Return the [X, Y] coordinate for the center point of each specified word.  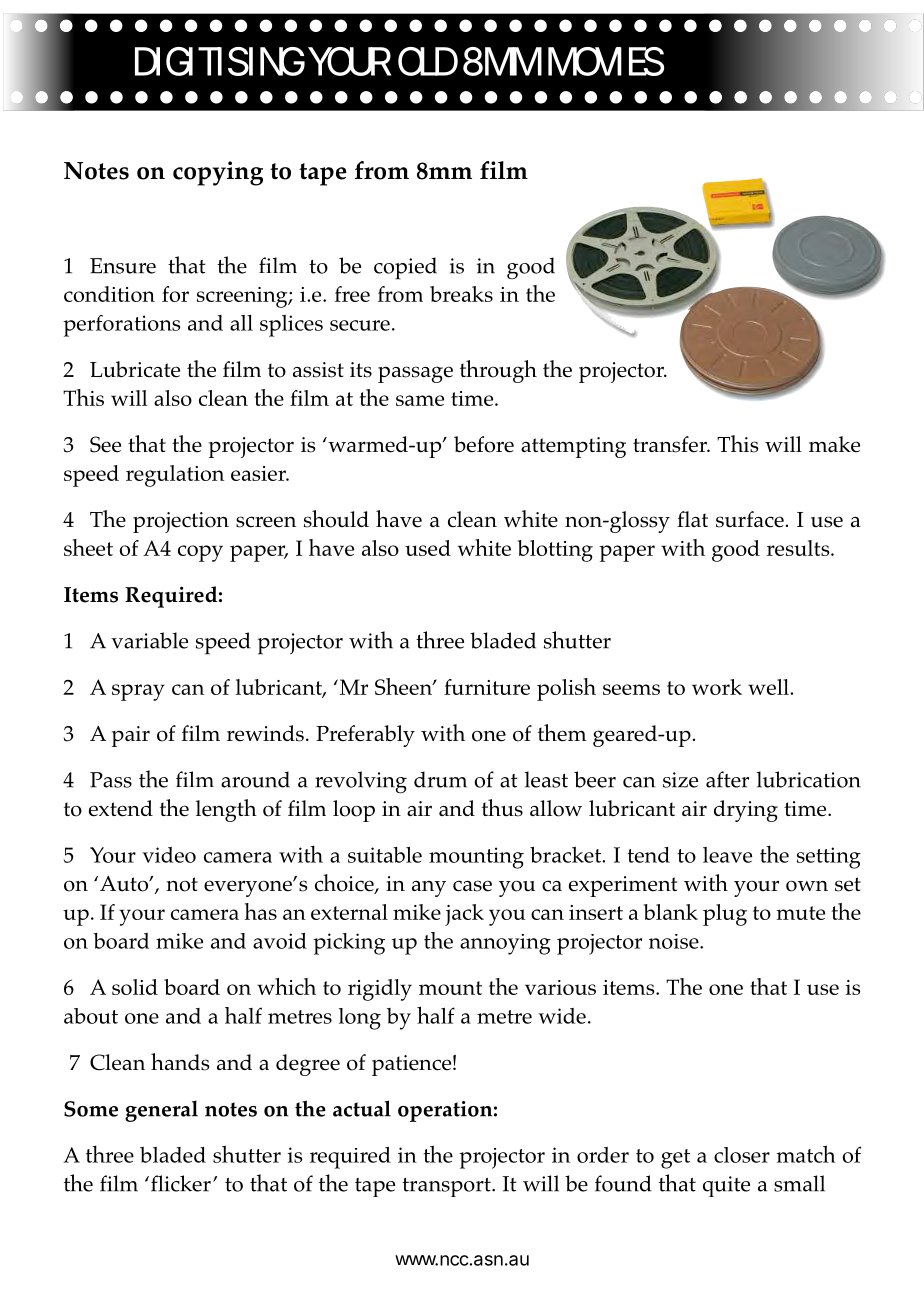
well [769, 687]
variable [149, 640]
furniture [487, 687]
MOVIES [606, 61]
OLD [428, 61]
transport [447, 1187]
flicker [181, 1183]
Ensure [123, 266]
